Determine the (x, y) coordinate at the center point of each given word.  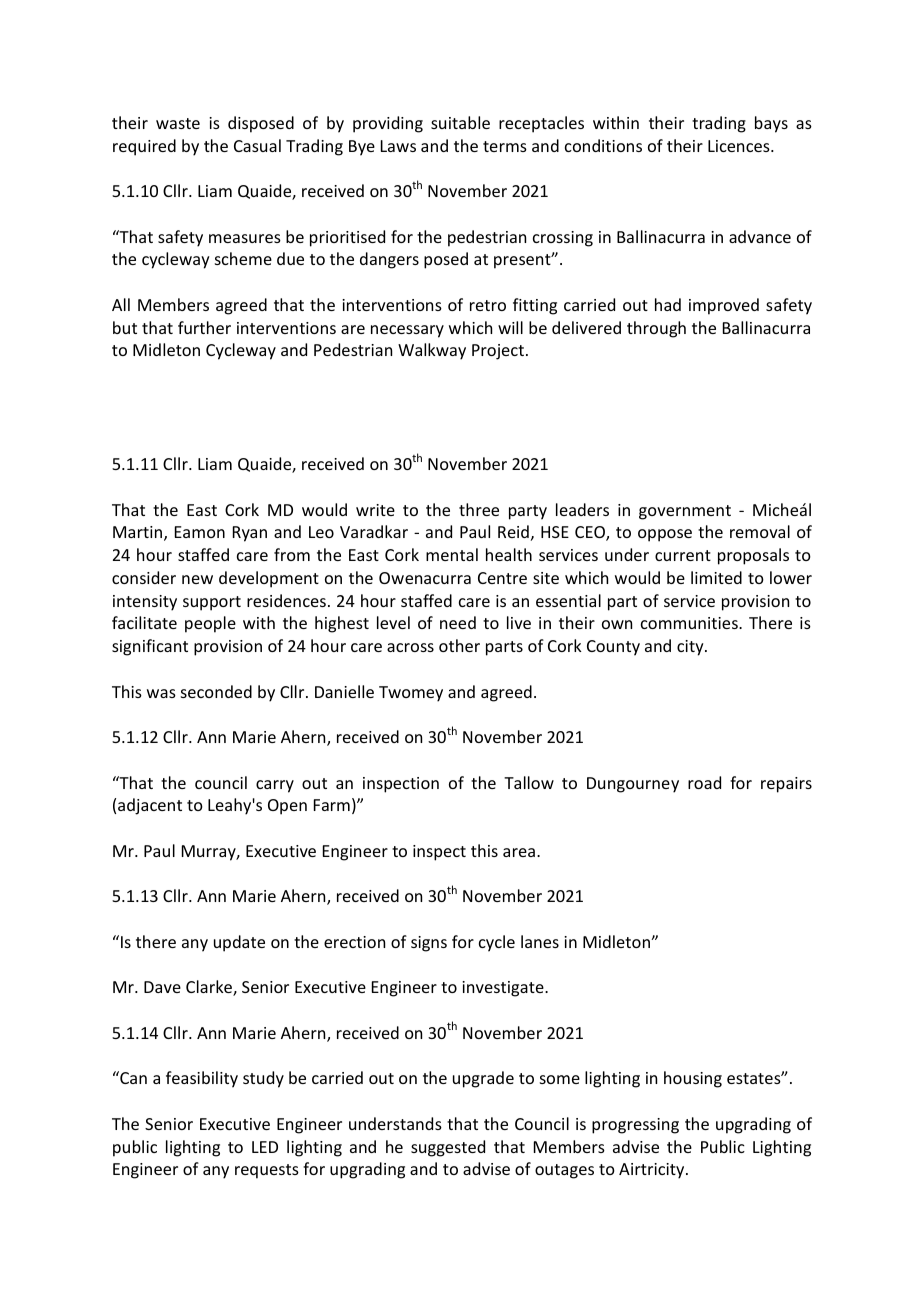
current (683, 555)
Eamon (200, 532)
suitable (460, 122)
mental (452, 554)
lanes (540, 941)
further (204, 327)
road (704, 782)
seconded (216, 691)
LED (265, 1147)
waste (178, 123)
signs (429, 944)
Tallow (529, 782)
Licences (740, 146)
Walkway (432, 351)
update (239, 943)
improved (724, 306)
